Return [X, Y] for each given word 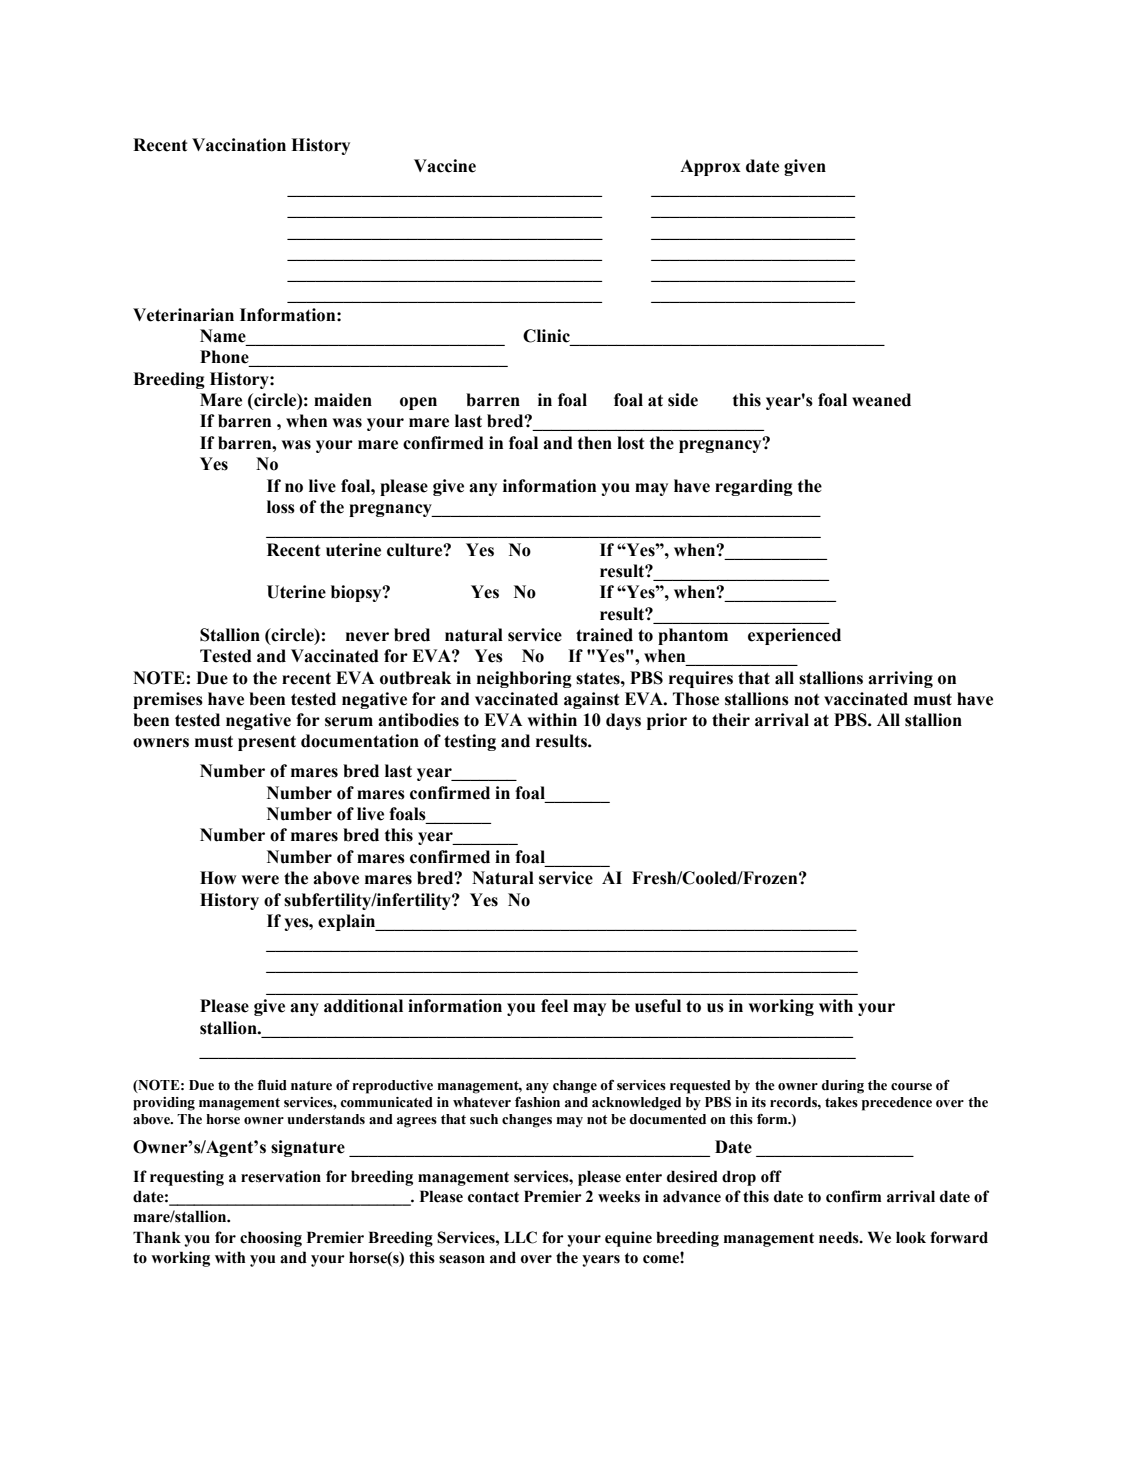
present [267, 743]
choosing [271, 1239]
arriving [900, 679]
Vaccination [239, 145]
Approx [710, 167]
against [591, 700]
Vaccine [445, 166]
